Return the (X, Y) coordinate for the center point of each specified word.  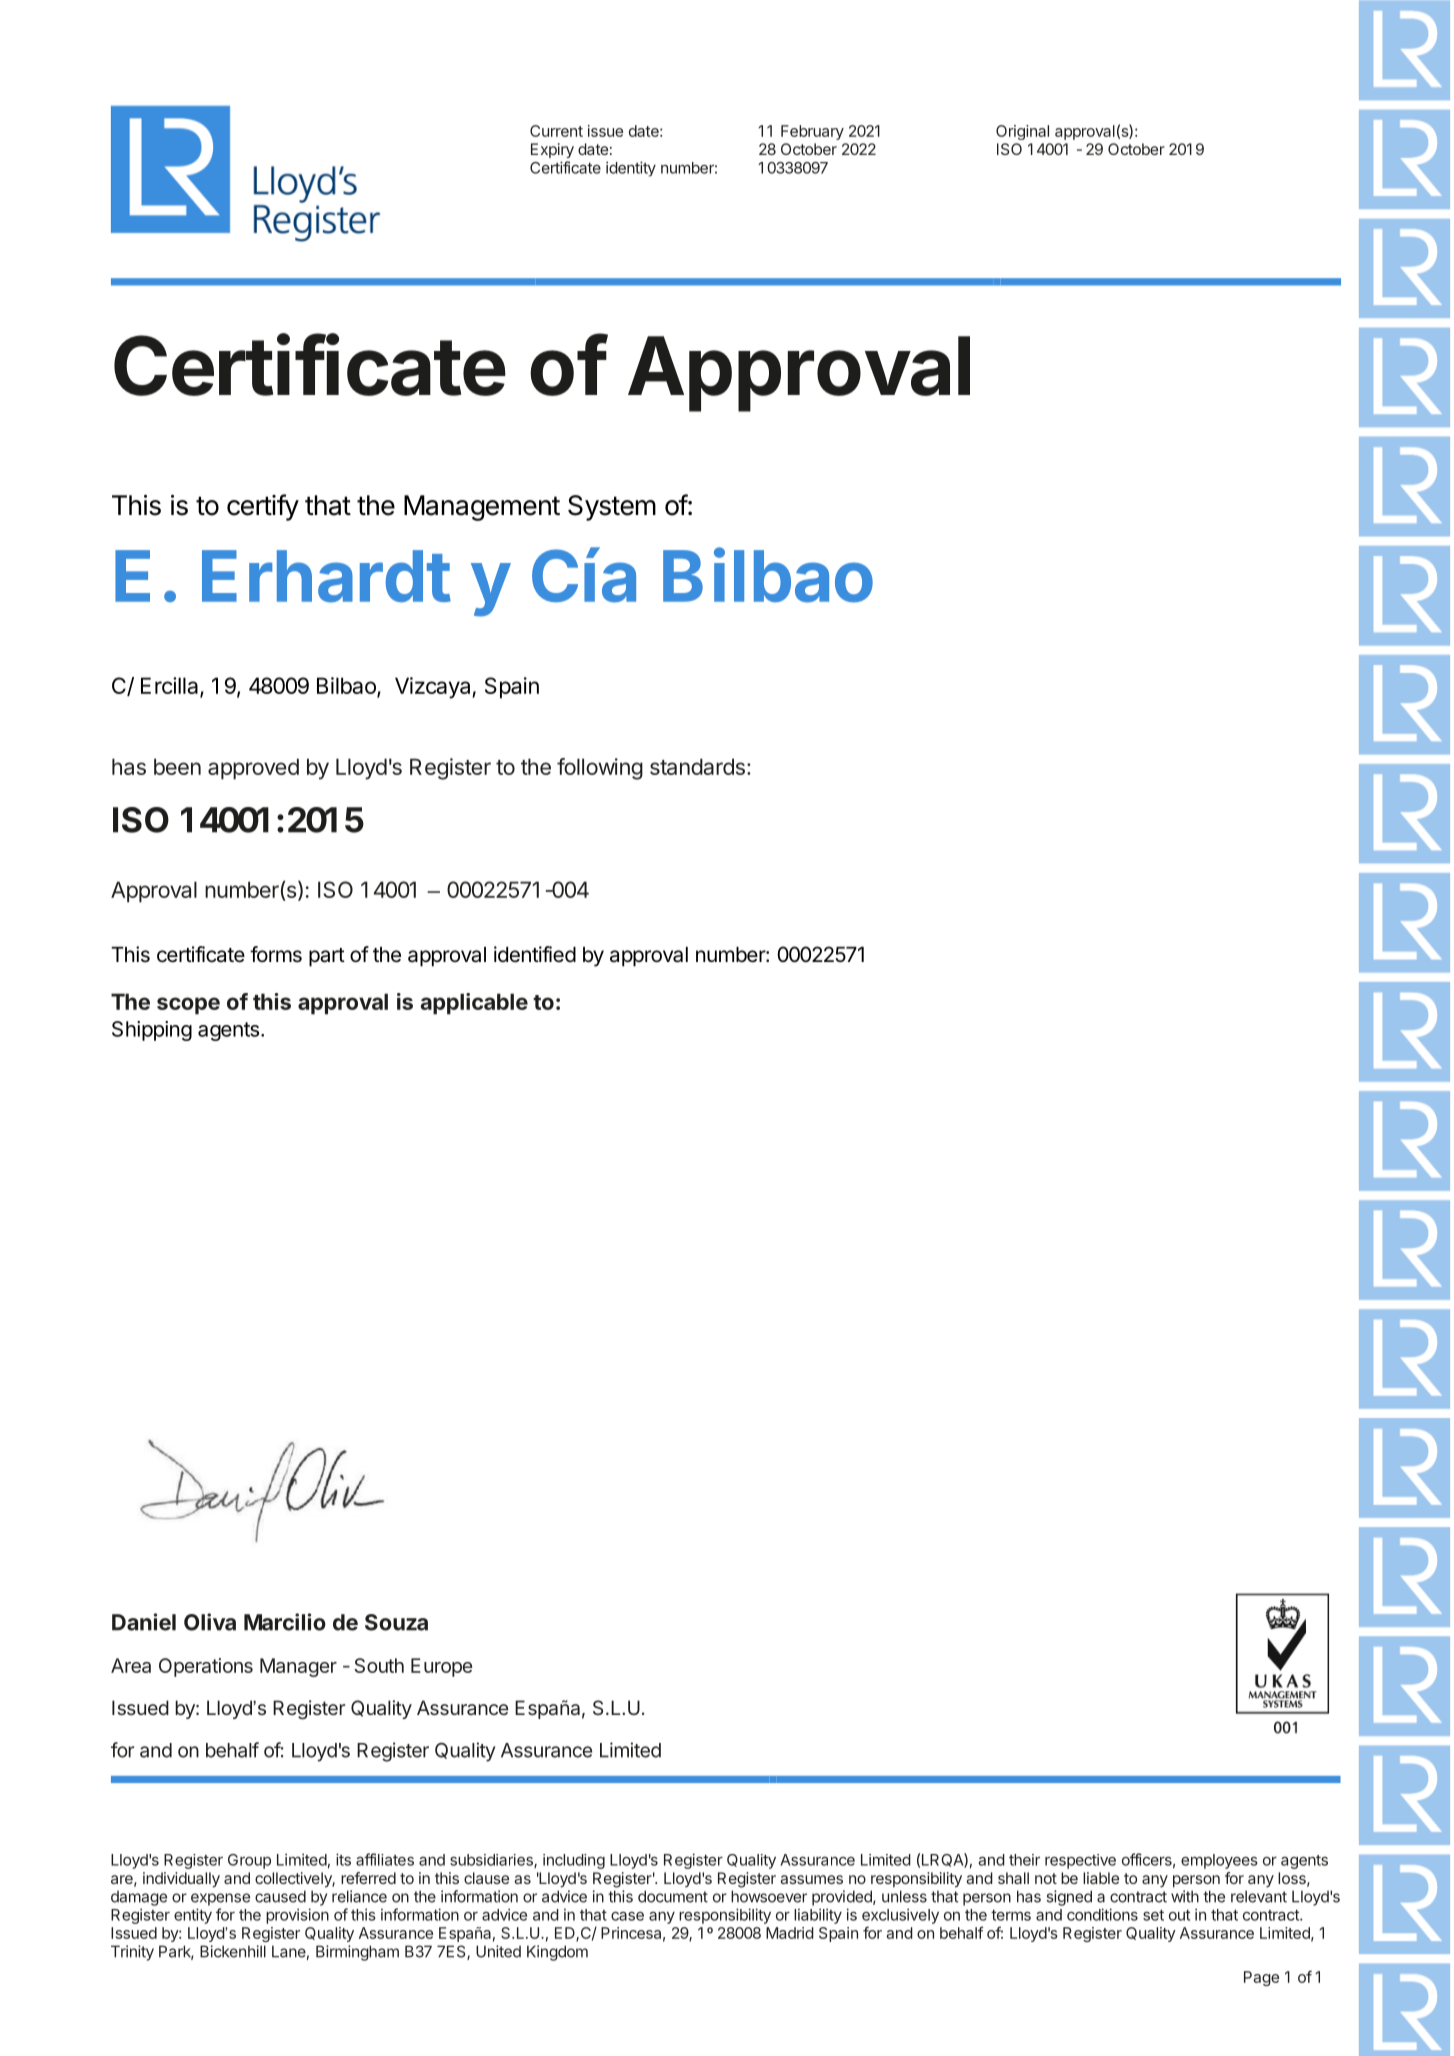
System (612, 508)
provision (297, 1916)
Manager (298, 1667)
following (600, 769)
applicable (474, 1004)
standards (697, 766)
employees (1219, 1861)
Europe (442, 1667)
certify (263, 507)
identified (535, 954)
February (812, 132)
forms (276, 954)
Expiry (552, 150)
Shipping (152, 1031)
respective (1080, 1861)
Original (1022, 132)
